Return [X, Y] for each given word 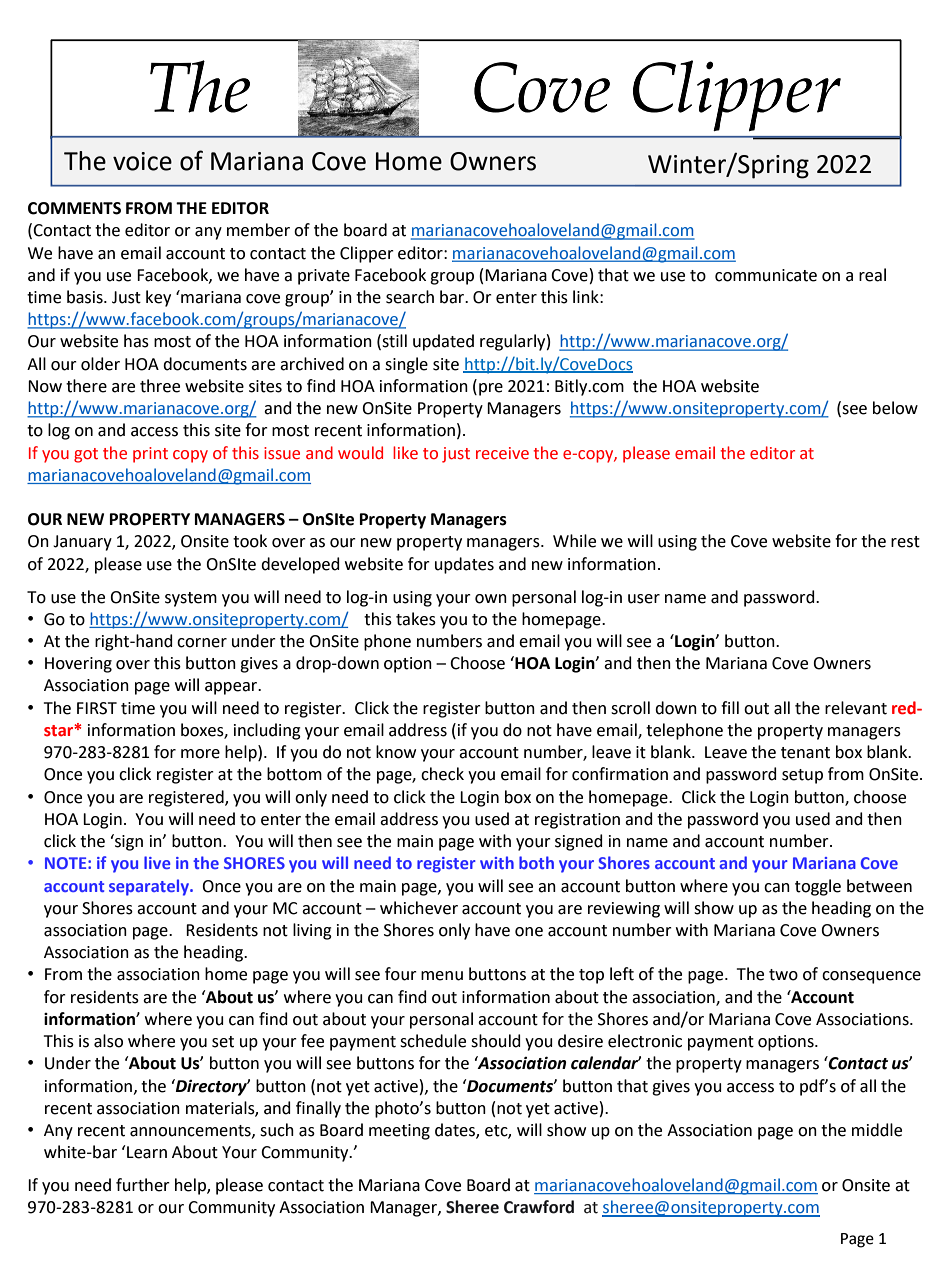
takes [416, 619]
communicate [766, 275]
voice [142, 161]
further [143, 1185]
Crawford [539, 1207]
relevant [856, 708]
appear [232, 688]
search [410, 297]
